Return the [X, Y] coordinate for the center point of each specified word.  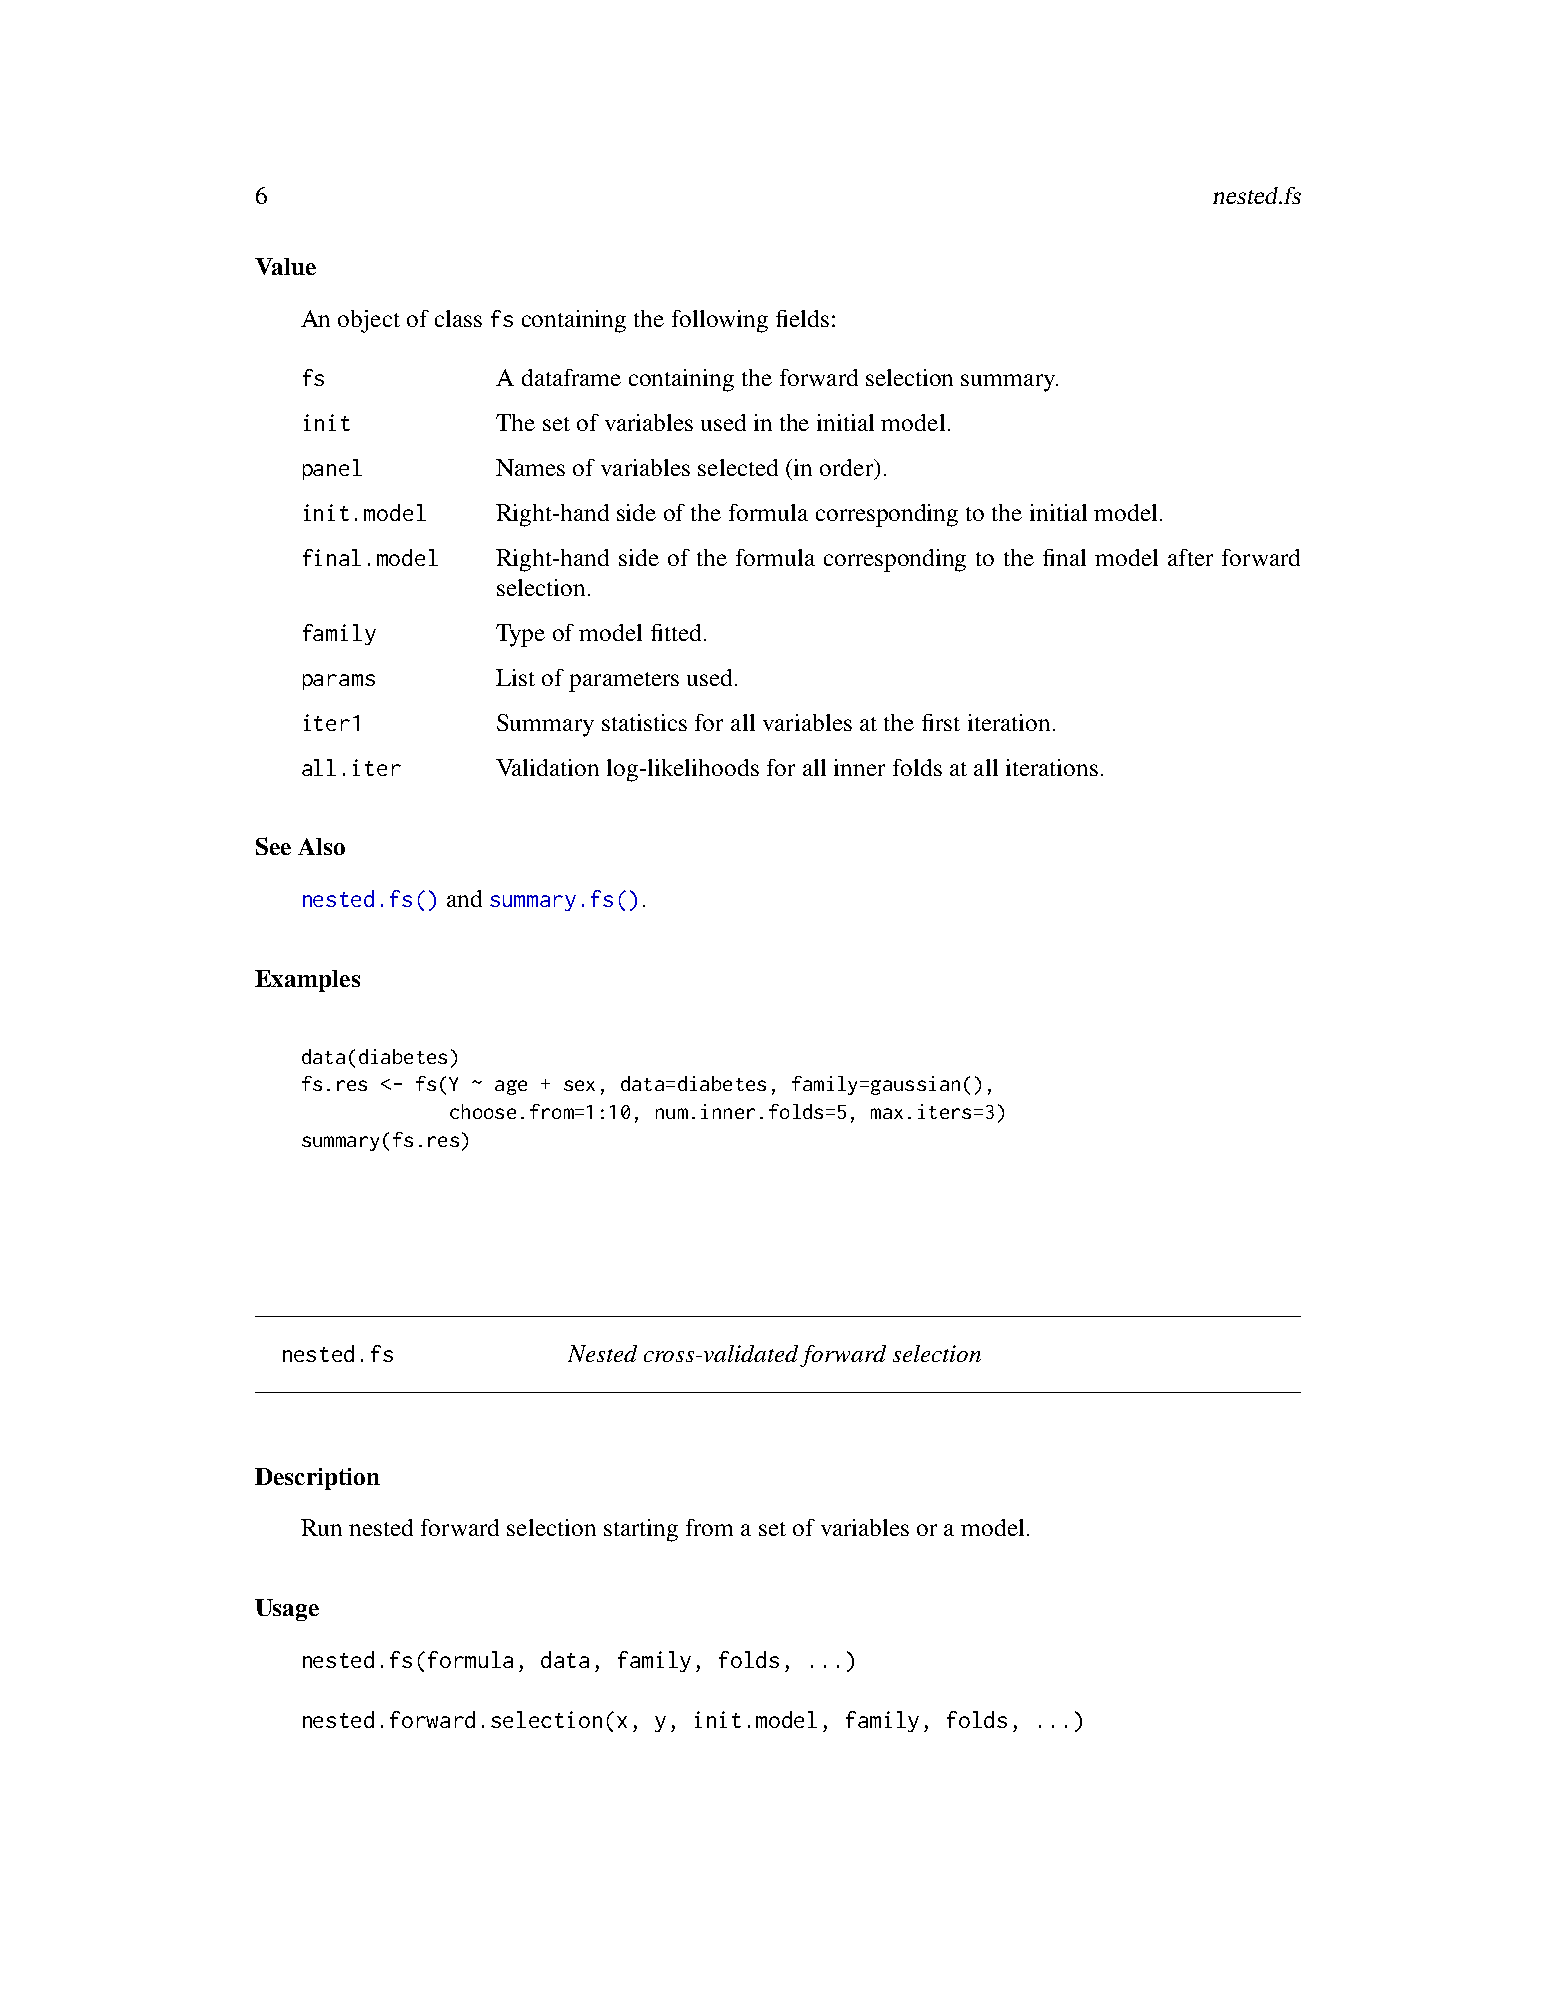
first [941, 722]
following [720, 321]
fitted [676, 632]
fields [802, 318]
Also [321, 846]
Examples [307, 981]
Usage [287, 1610]
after [1190, 557]
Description [317, 1479]
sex [579, 1085]
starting [641, 1530]
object [369, 321]
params [339, 682]
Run [321, 1527]
